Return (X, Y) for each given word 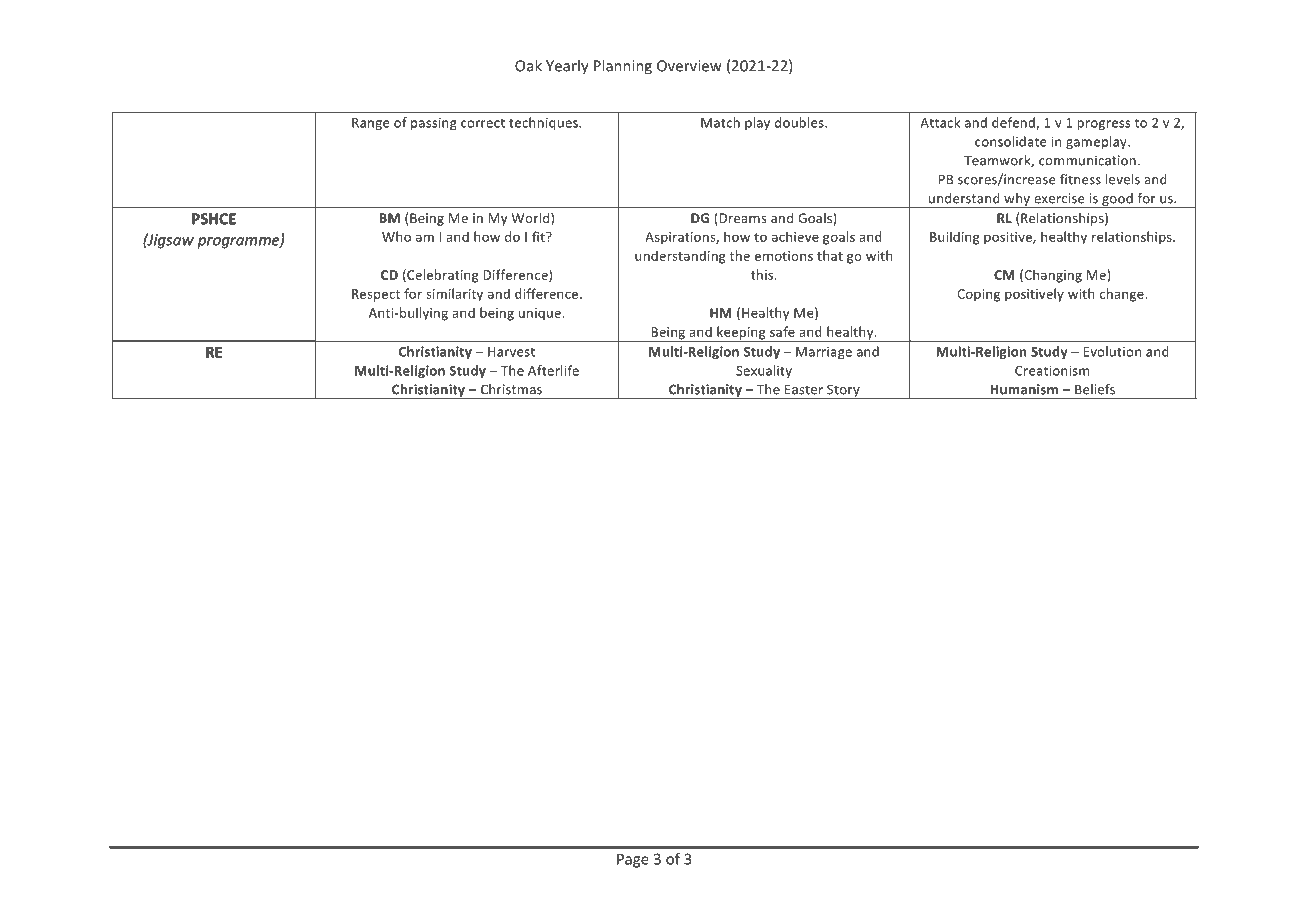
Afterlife (553, 370)
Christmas (511, 389)
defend (1014, 123)
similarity (454, 295)
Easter (804, 389)
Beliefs (1095, 389)
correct (483, 123)
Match (720, 122)
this (763, 274)
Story (843, 391)
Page (633, 860)
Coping (978, 295)
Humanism (1024, 389)
